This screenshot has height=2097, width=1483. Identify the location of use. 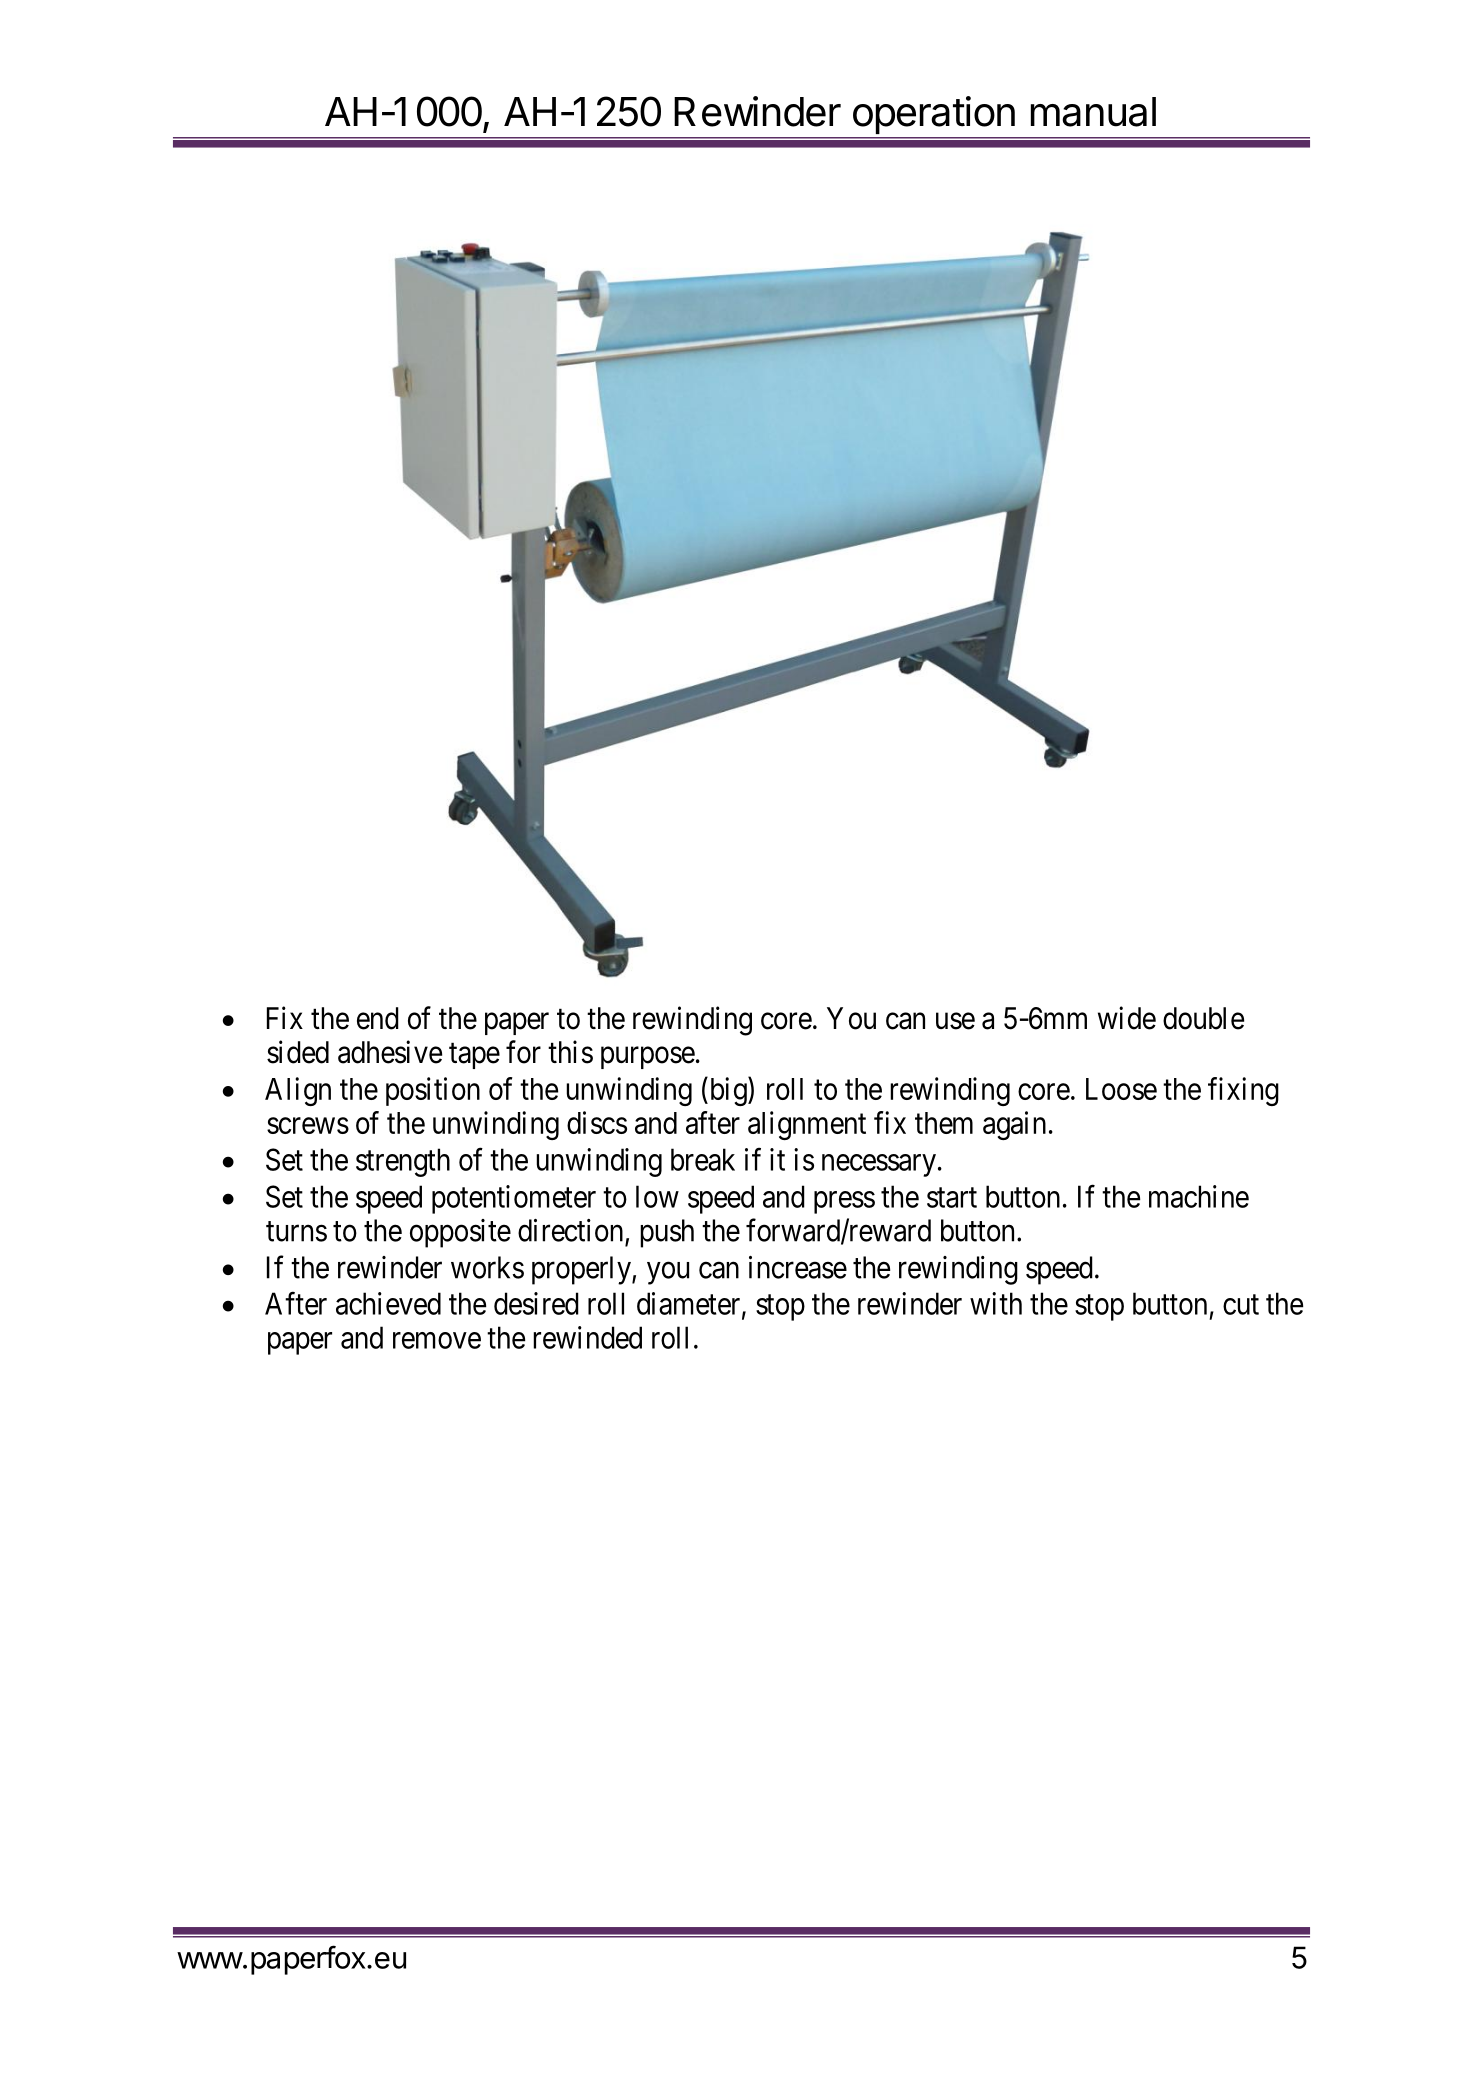
(955, 1021).
